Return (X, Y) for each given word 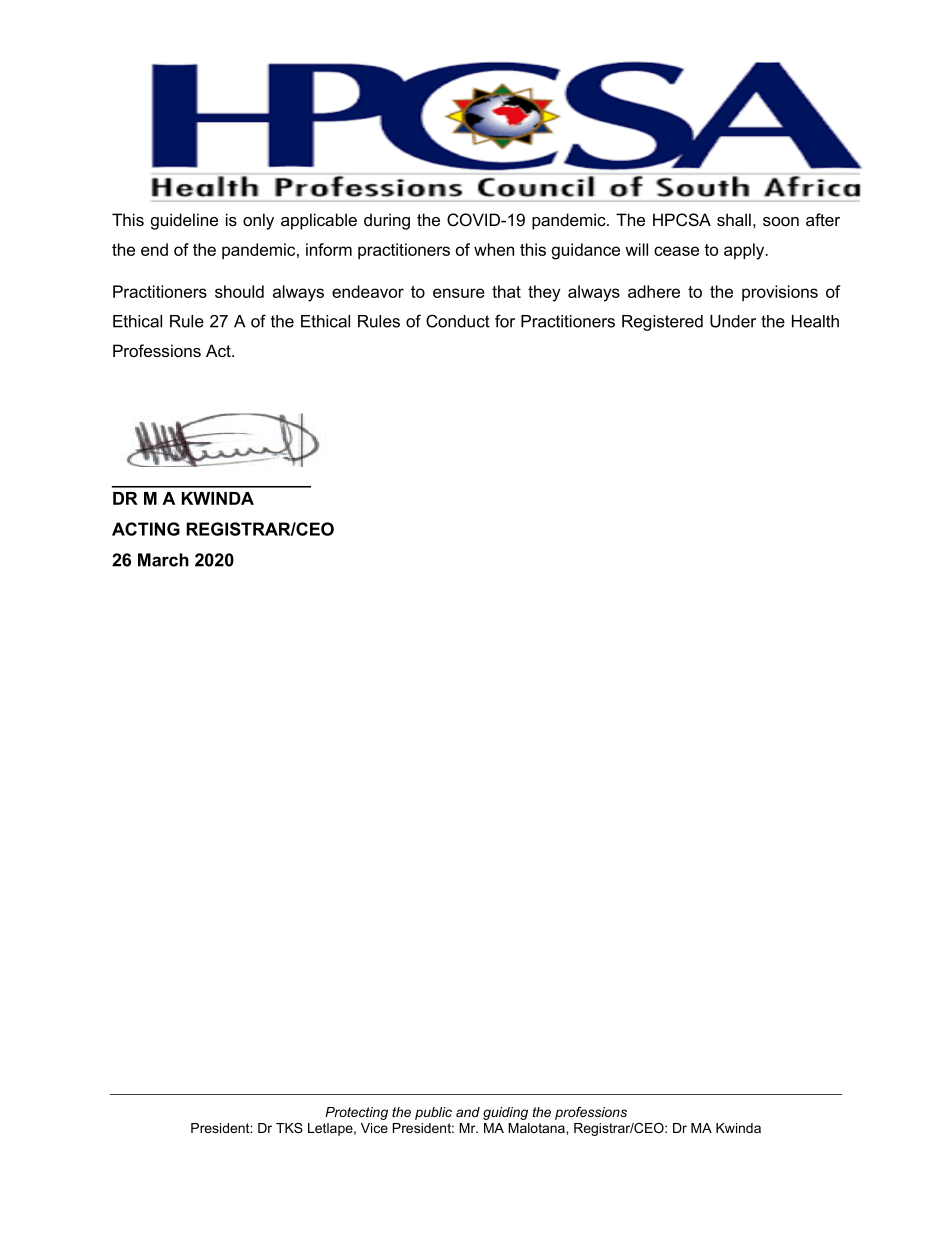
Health (815, 321)
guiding (505, 1113)
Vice (374, 1128)
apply (745, 251)
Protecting (356, 1113)
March (163, 560)
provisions (780, 293)
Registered (662, 323)
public (433, 1113)
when (494, 249)
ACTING (146, 529)
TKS (289, 1128)
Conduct (458, 321)
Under (733, 321)
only (258, 221)
